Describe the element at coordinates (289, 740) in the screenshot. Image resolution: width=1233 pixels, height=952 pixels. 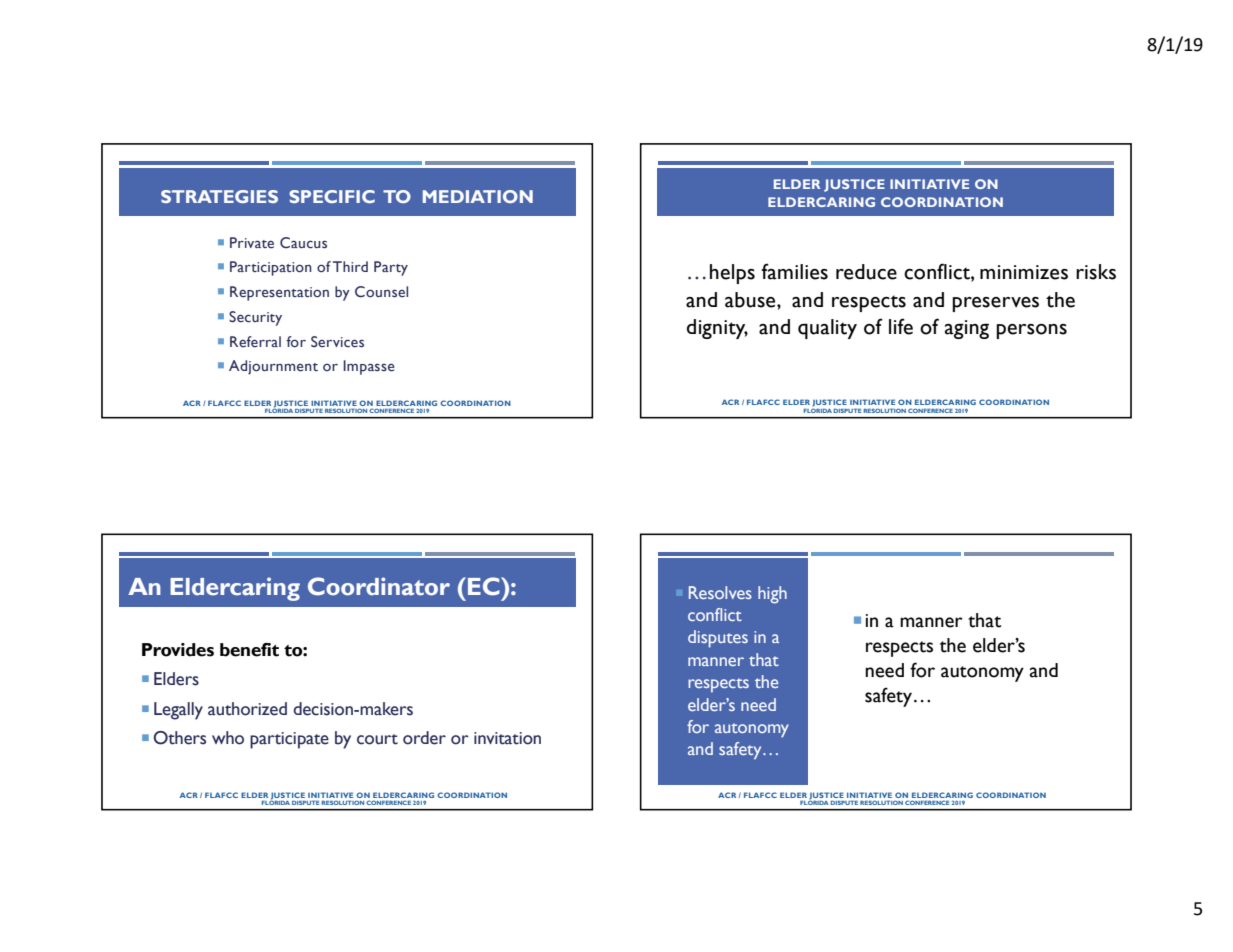
I see `participate` at that location.
